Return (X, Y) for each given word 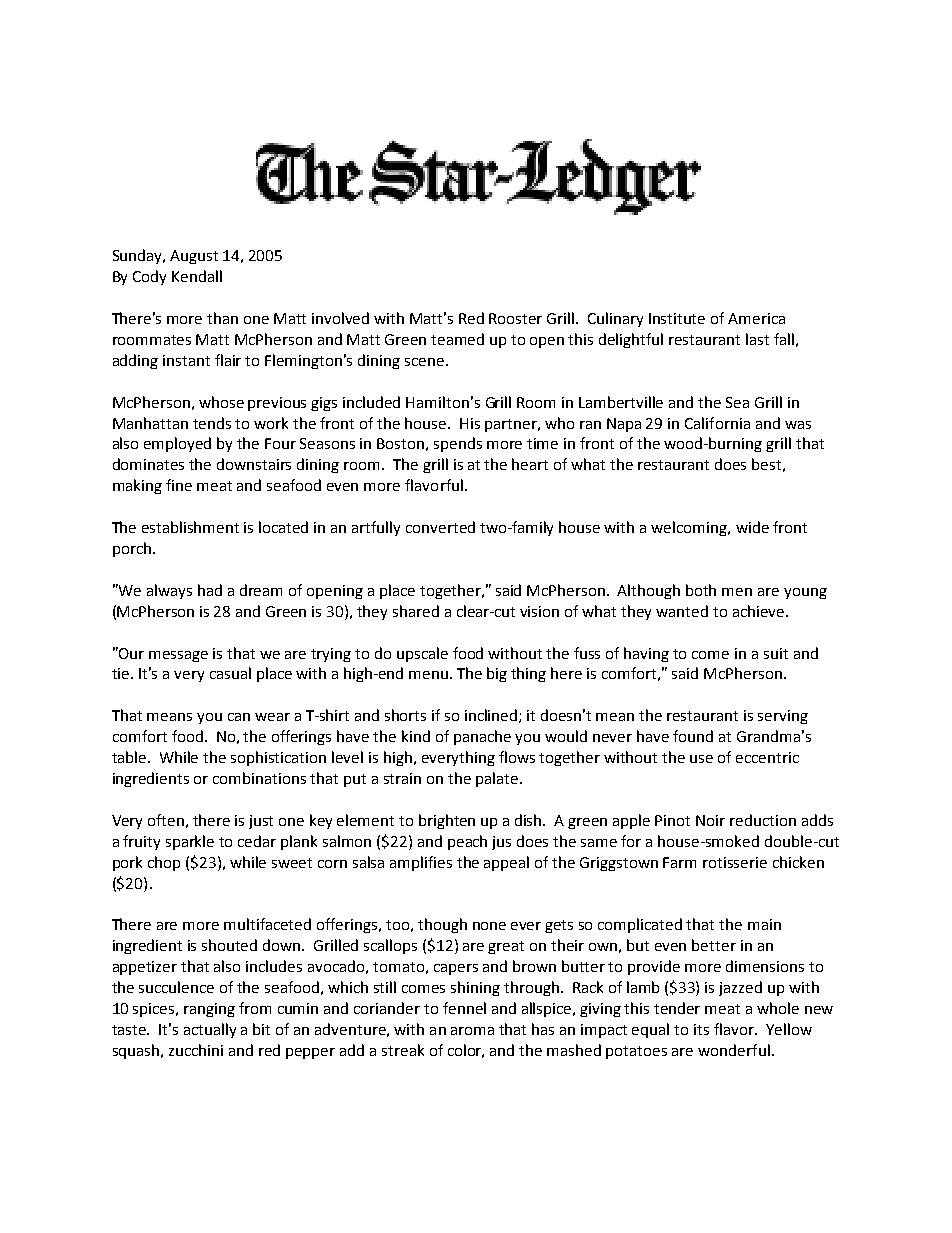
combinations (259, 778)
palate (498, 779)
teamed (457, 339)
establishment (190, 527)
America (756, 318)
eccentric (767, 757)
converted (440, 527)
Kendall (197, 276)
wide (752, 527)
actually (210, 1030)
